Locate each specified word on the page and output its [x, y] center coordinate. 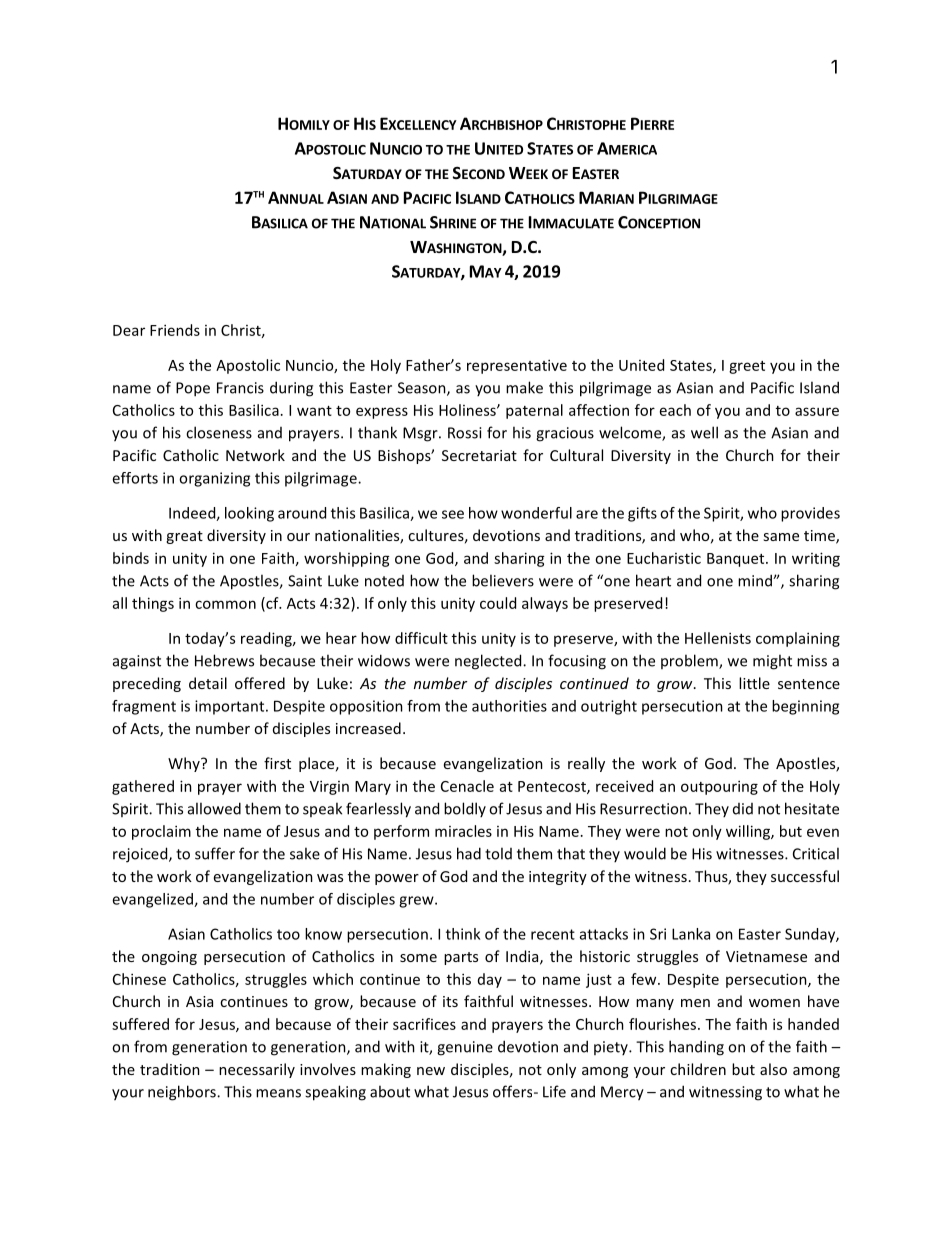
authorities [509, 706]
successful [805, 876]
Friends [175, 330]
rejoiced [141, 855]
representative [517, 366]
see [453, 514]
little [754, 683]
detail [208, 683]
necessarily [257, 1070]
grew [417, 902]
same [781, 537]
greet [747, 367]
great [184, 537]
